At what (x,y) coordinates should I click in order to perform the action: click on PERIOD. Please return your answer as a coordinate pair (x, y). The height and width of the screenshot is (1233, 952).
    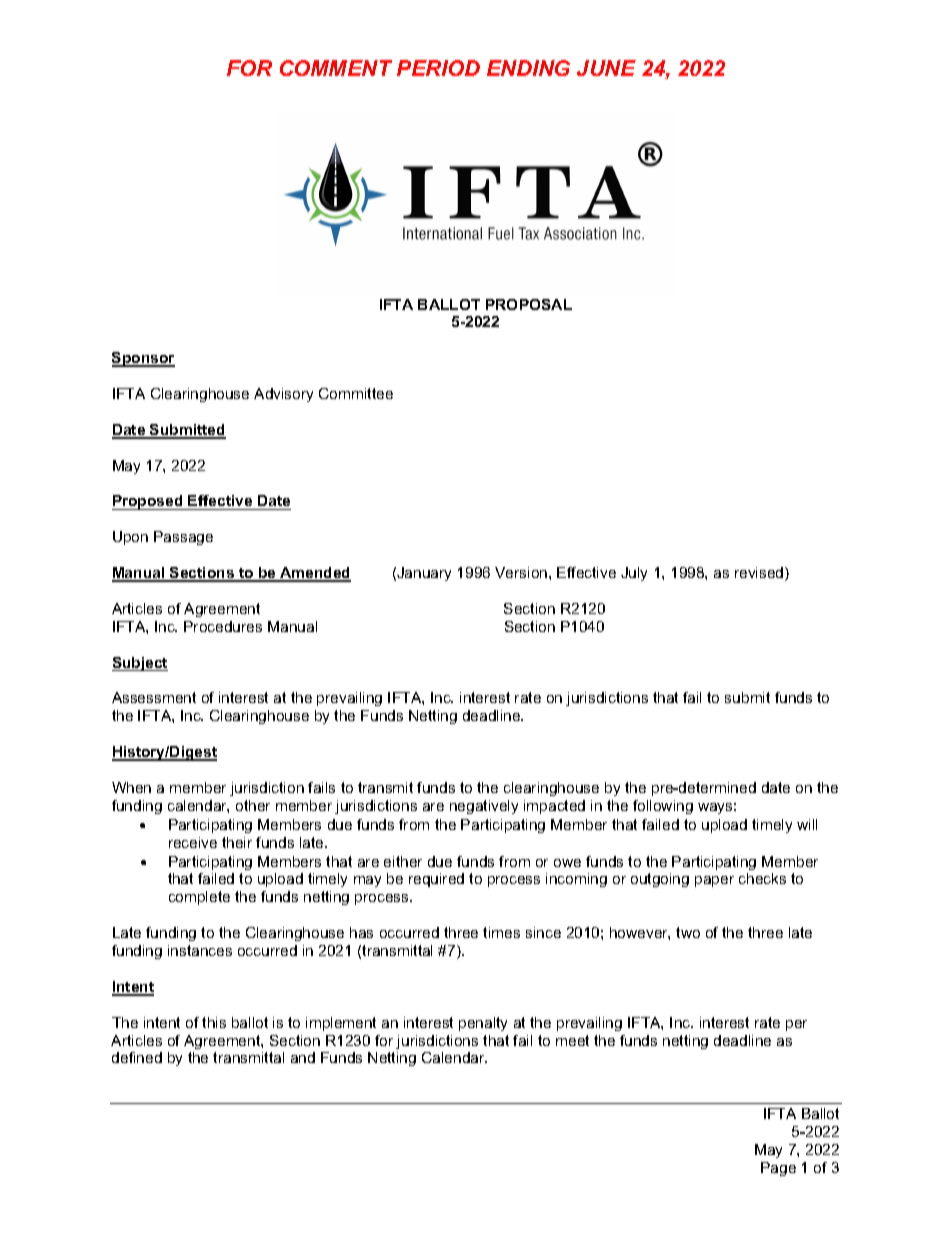
    Looking at the image, I should click on (438, 68).
